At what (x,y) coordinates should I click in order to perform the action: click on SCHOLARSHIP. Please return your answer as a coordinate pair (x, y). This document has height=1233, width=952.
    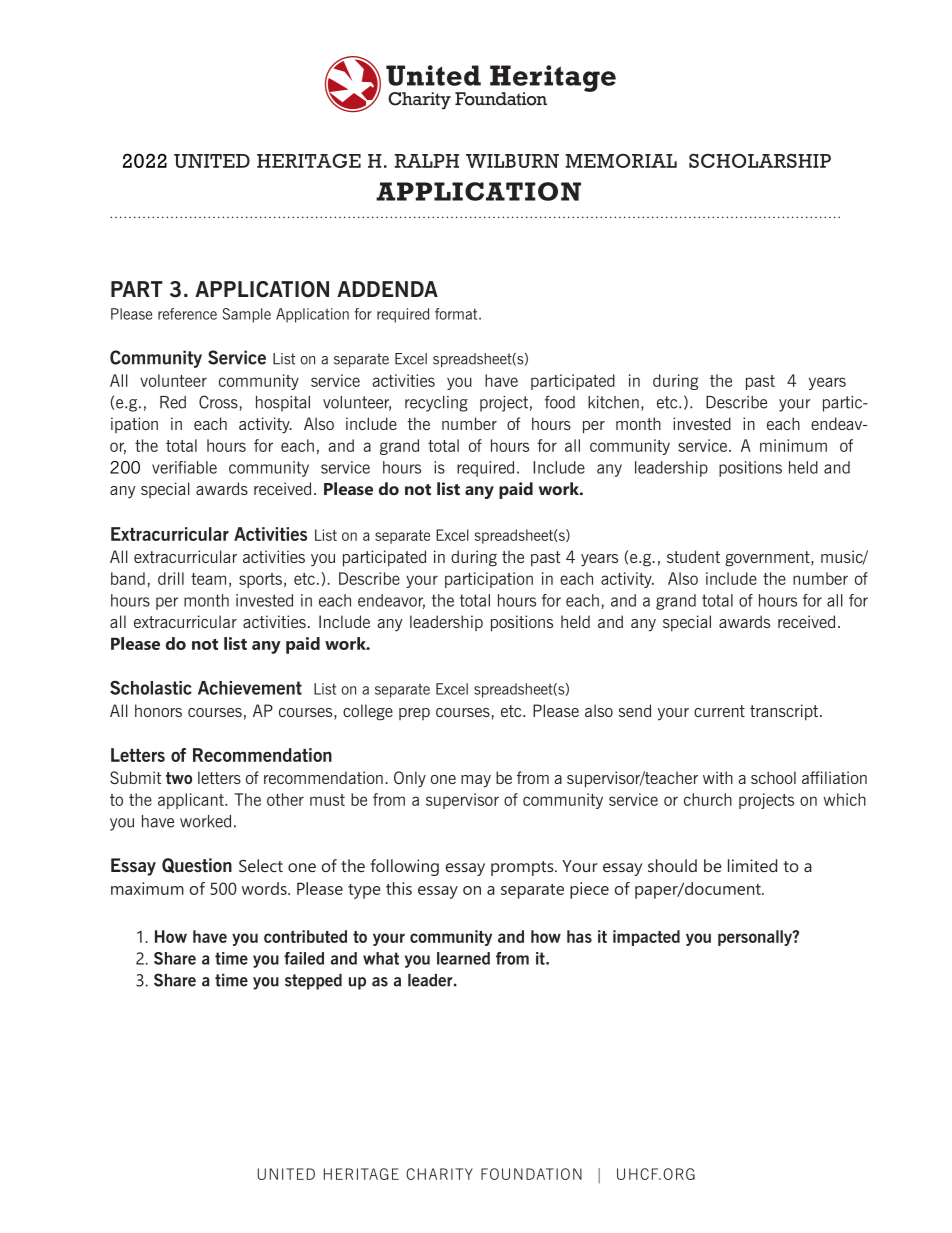
    Looking at the image, I should click on (760, 161).
